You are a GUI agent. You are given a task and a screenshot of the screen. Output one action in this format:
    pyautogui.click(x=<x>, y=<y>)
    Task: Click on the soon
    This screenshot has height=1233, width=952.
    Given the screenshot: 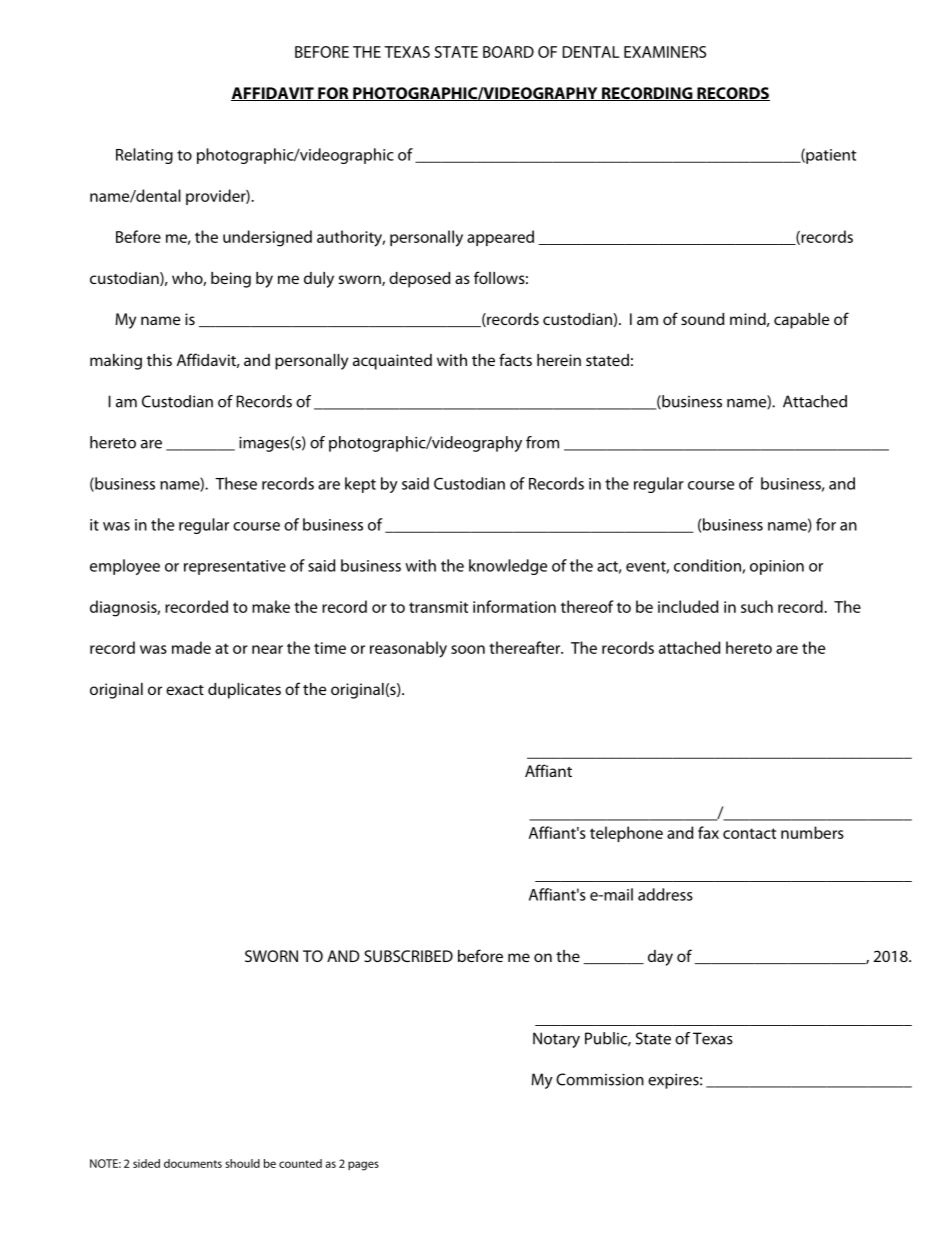 What is the action you would take?
    pyautogui.click(x=468, y=649)
